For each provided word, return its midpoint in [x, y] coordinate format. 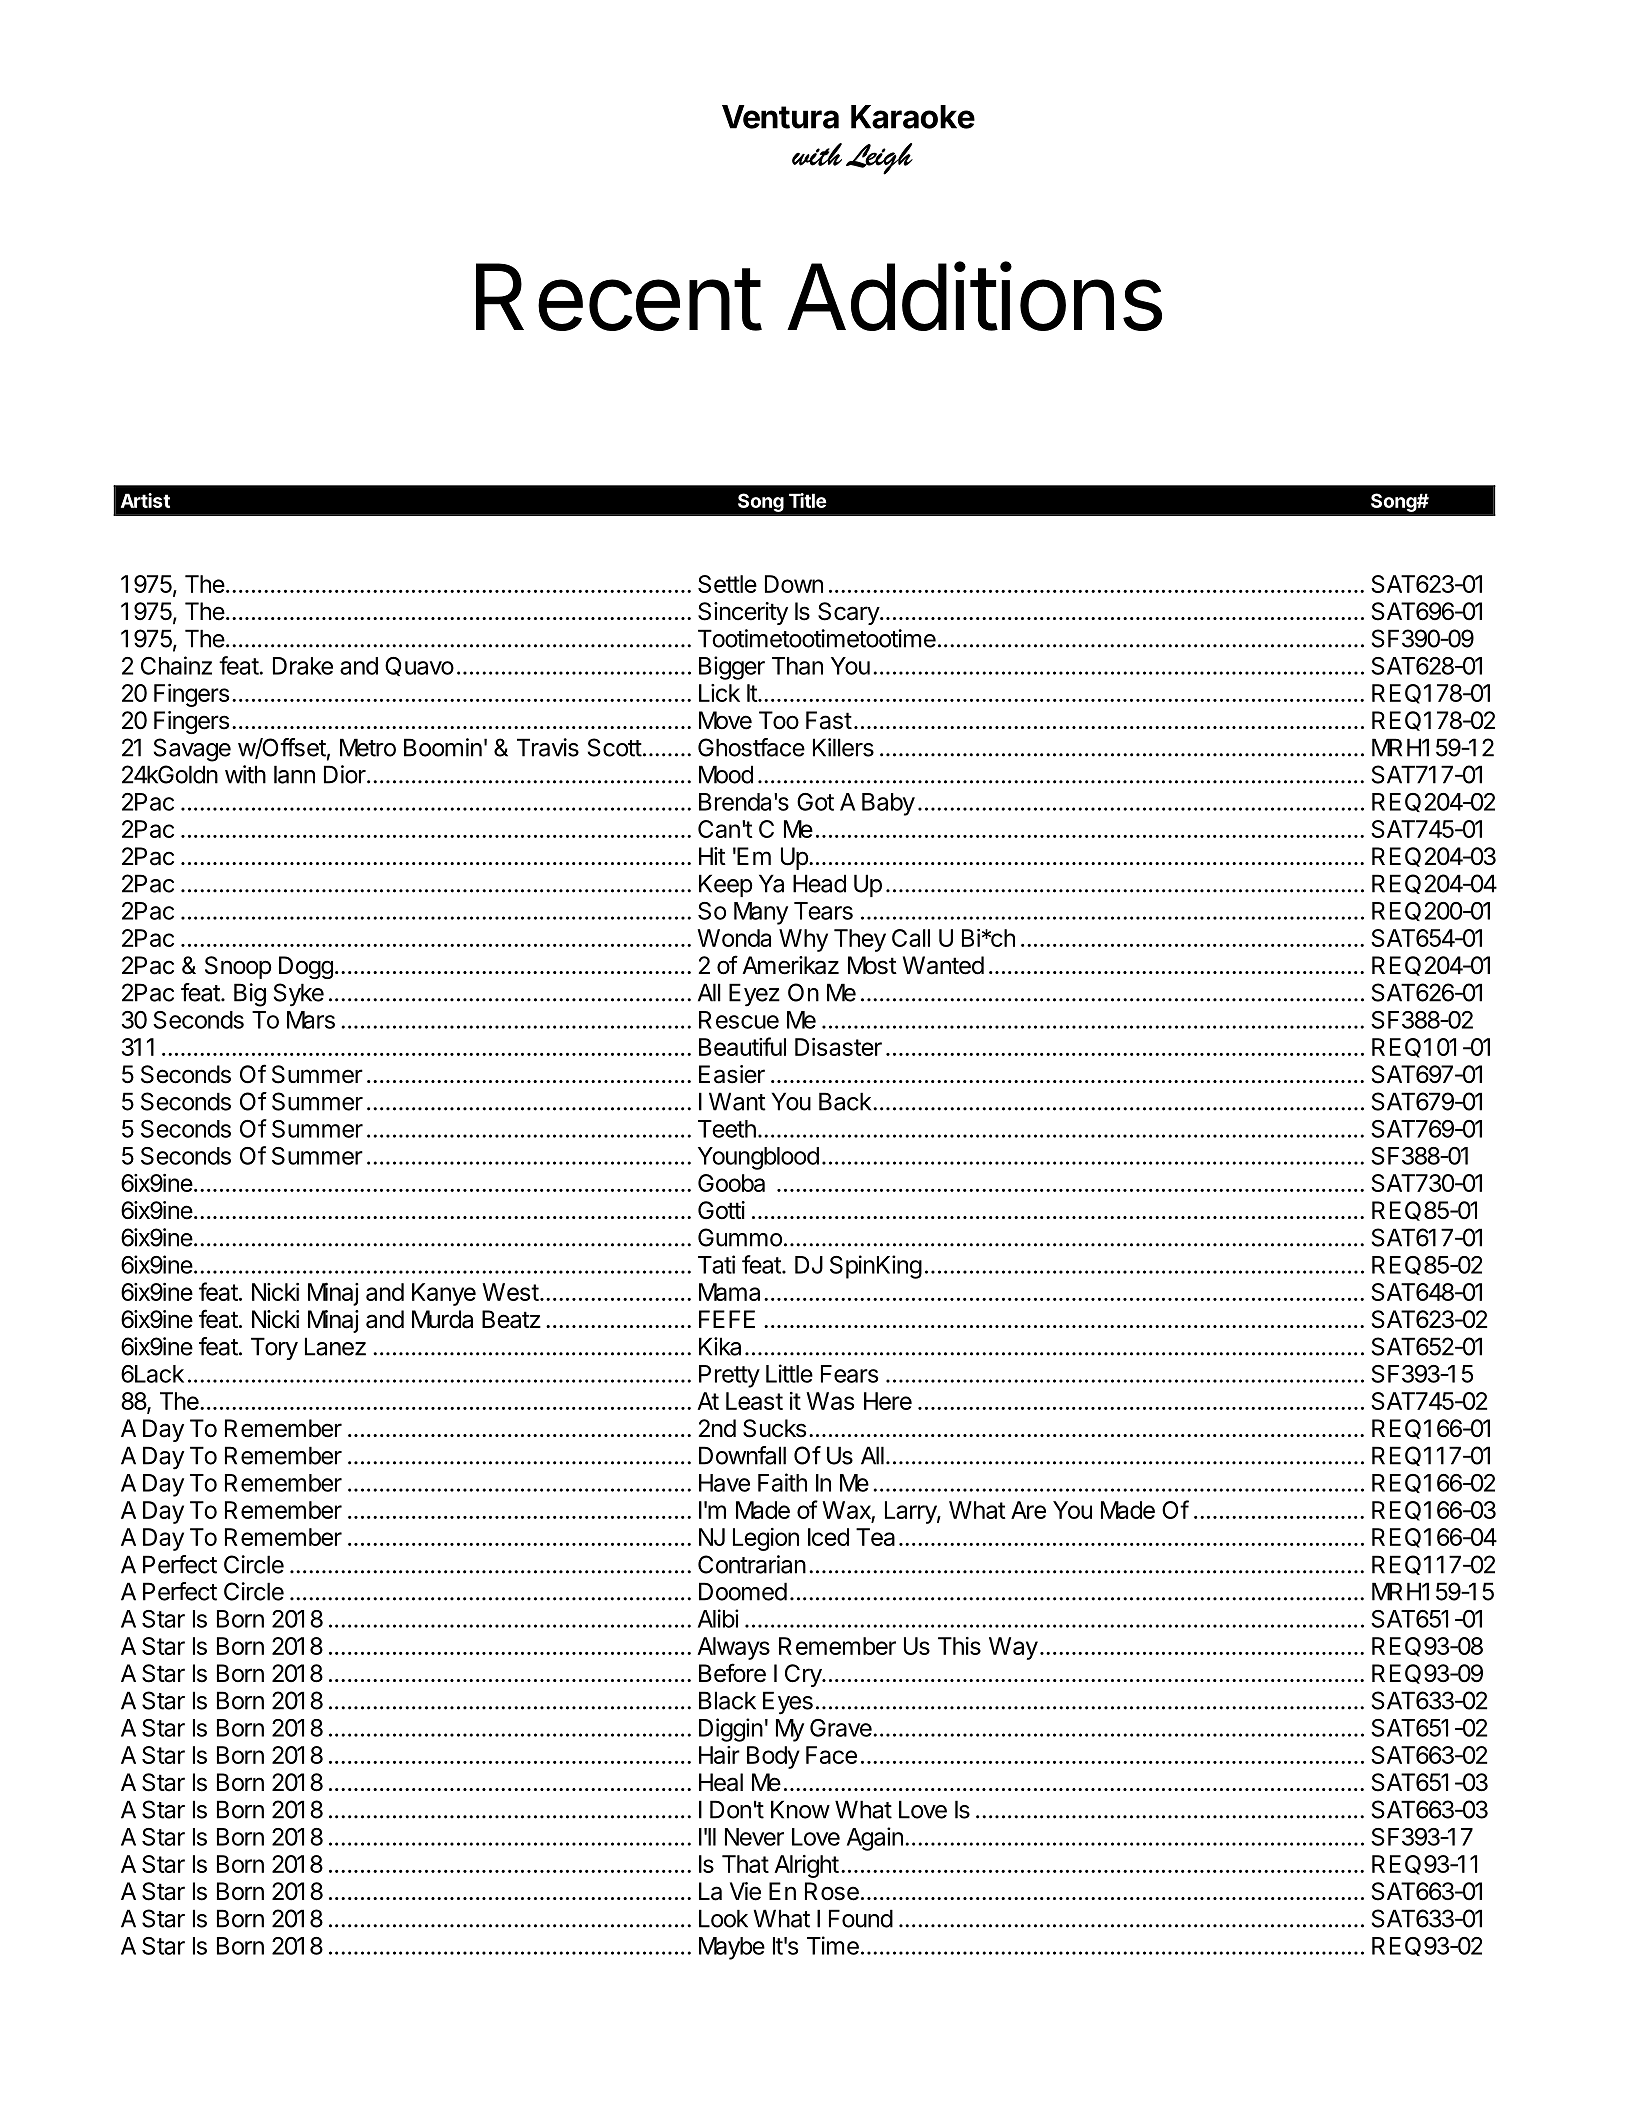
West [510, 1292]
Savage [192, 750]
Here [888, 1401]
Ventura [780, 117]
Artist [145, 500]
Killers [843, 747]
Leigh [879, 159]
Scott [615, 747]
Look [723, 1918]
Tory [274, 1348]
